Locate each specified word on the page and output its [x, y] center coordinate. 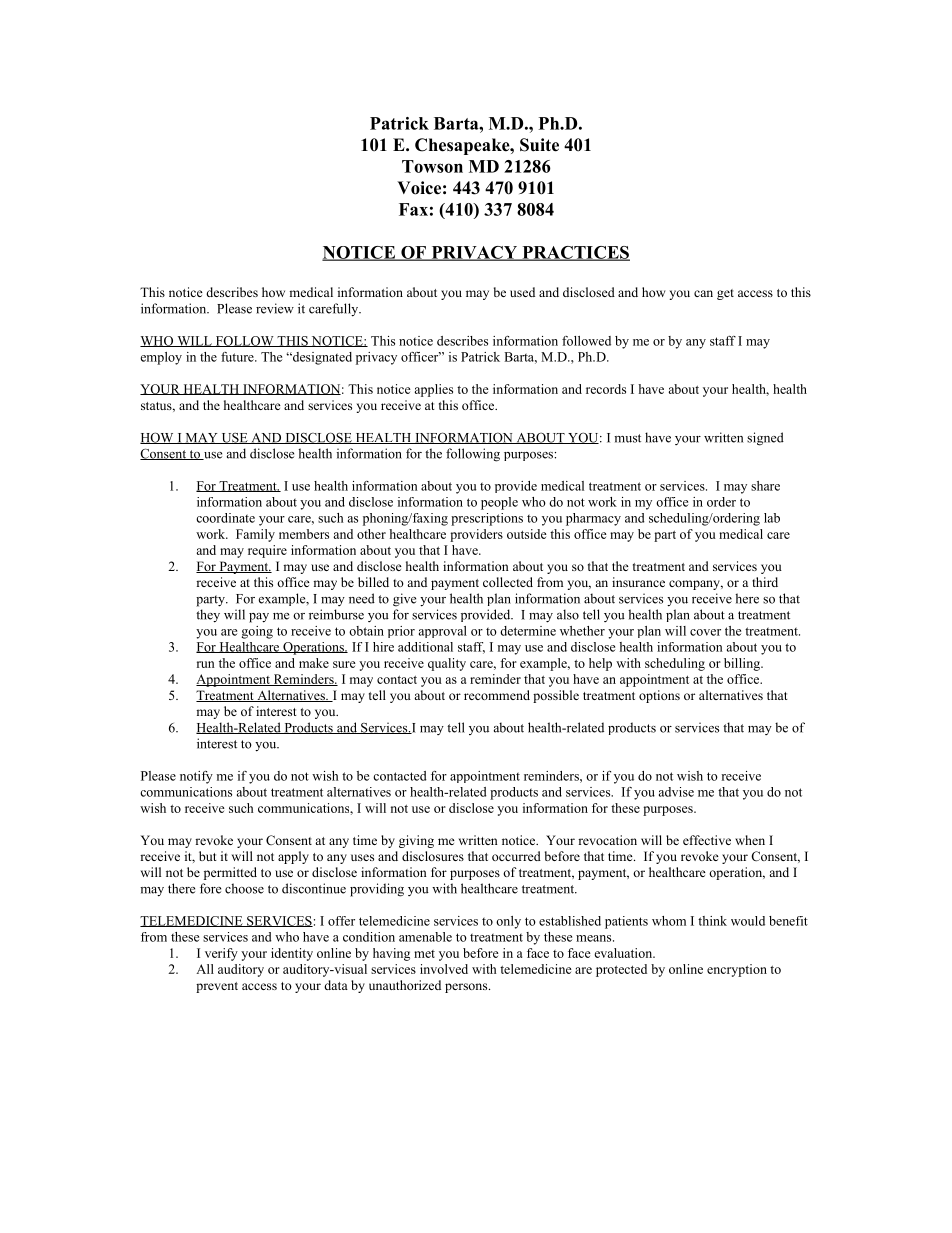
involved [444, 969]
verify [221, 954]
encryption [737, 970]
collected [508, 582]
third [765, 582]
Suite [539, 145]
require [267, 551]
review [275, 308]
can [703, 293]
